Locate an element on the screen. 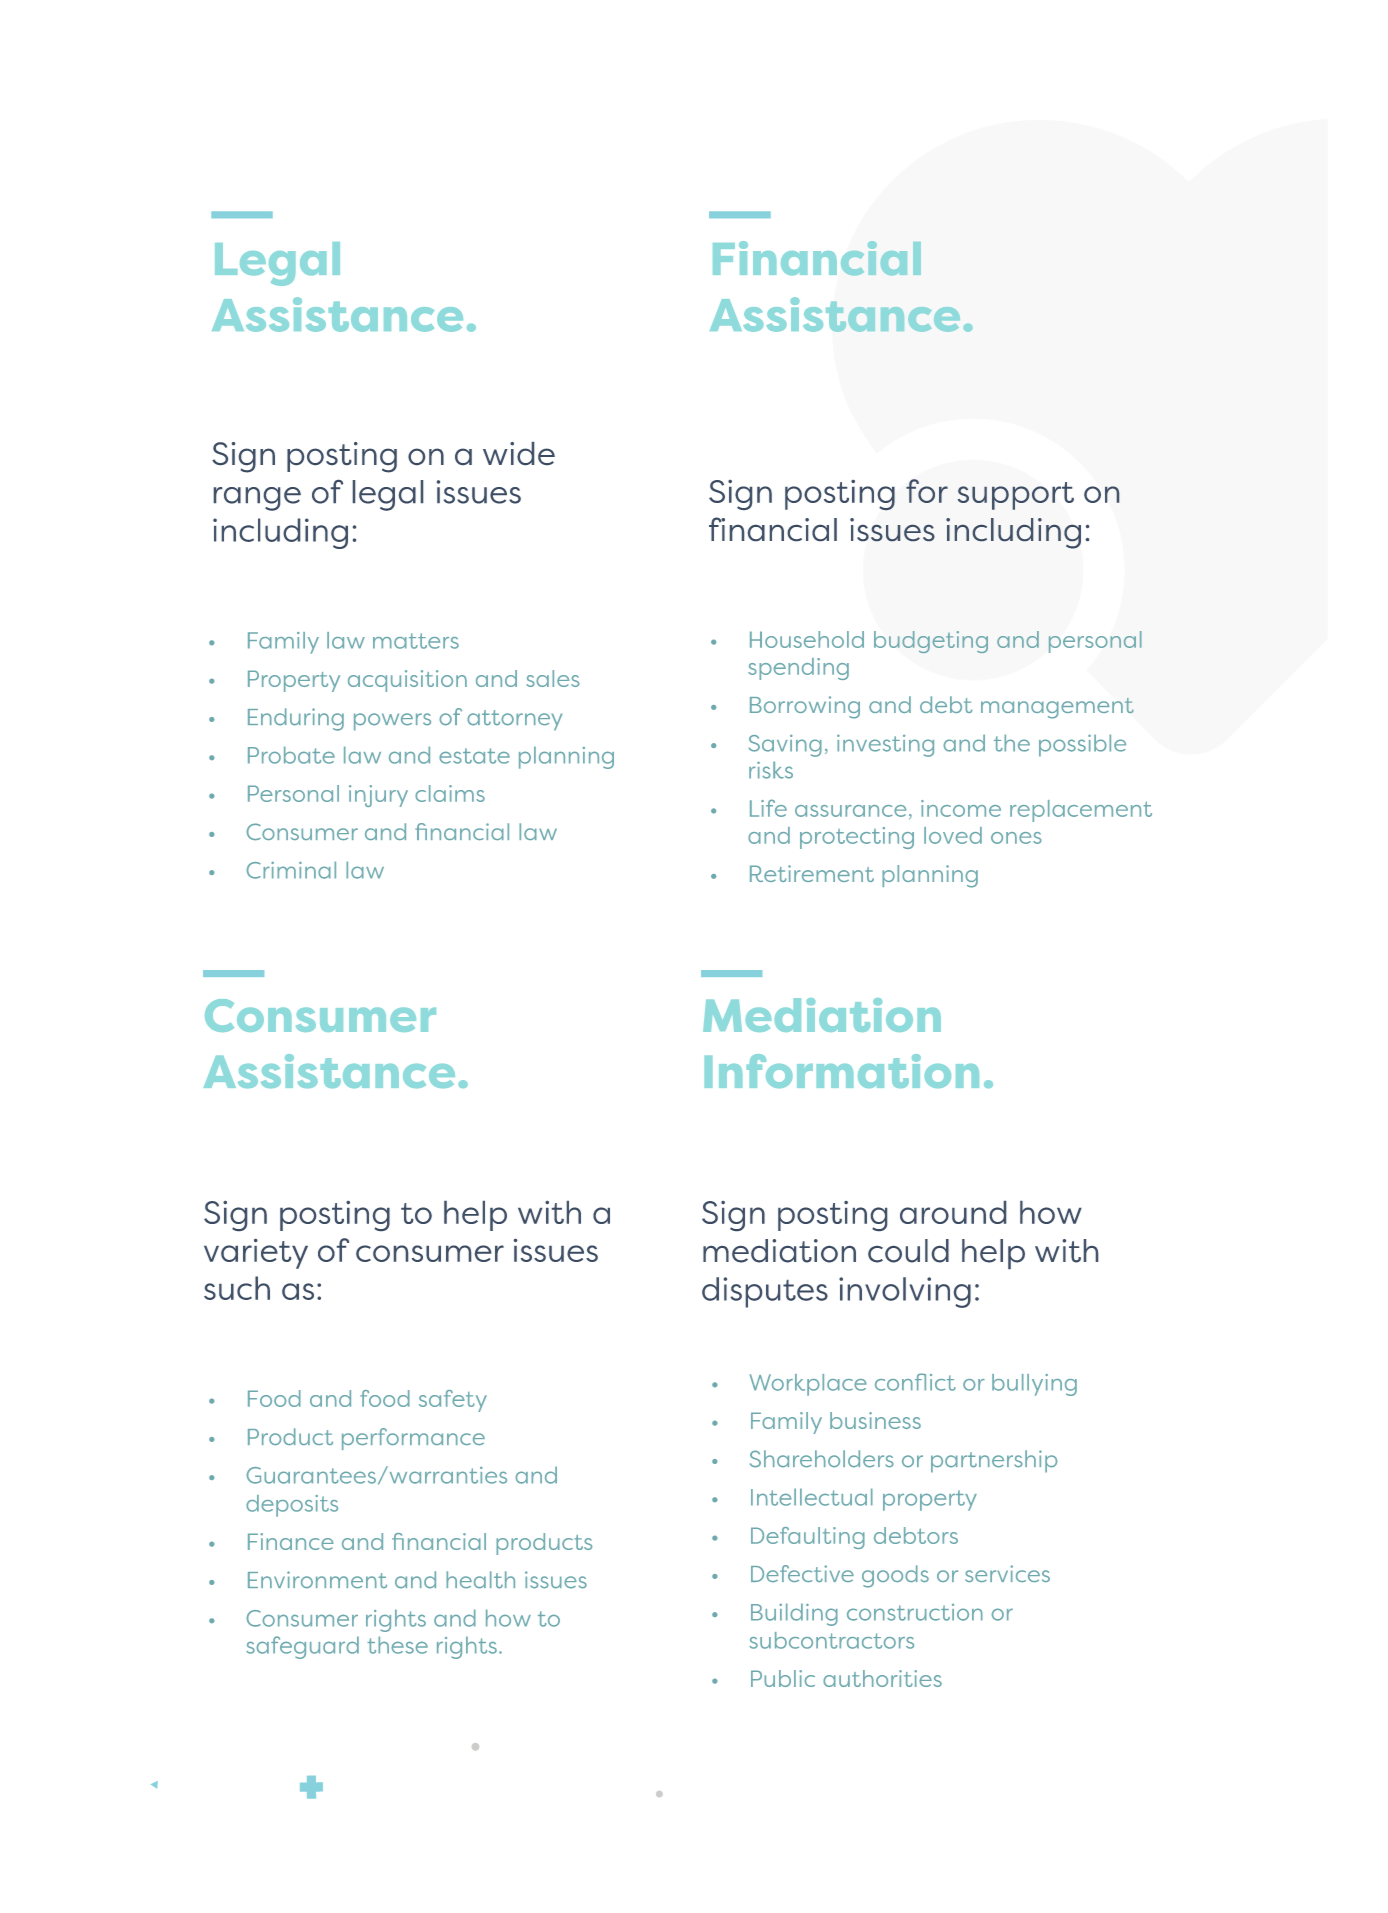 The height and width of the screenshot is (1913, 1388). disputes is located at coordinates (765, 1292).
